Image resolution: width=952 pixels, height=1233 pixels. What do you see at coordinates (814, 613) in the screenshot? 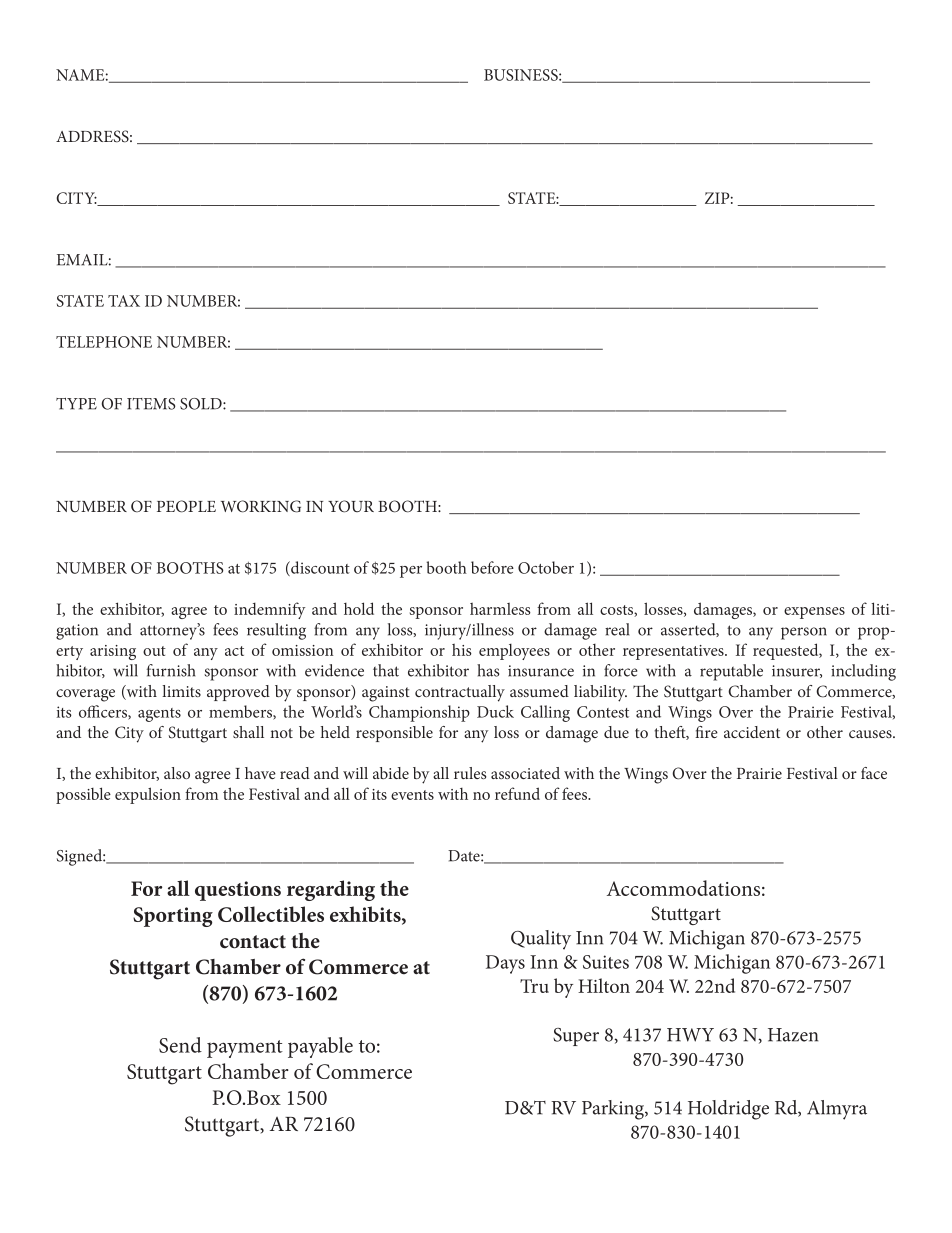
I see `expenses` at bounding box center [814, 613].
